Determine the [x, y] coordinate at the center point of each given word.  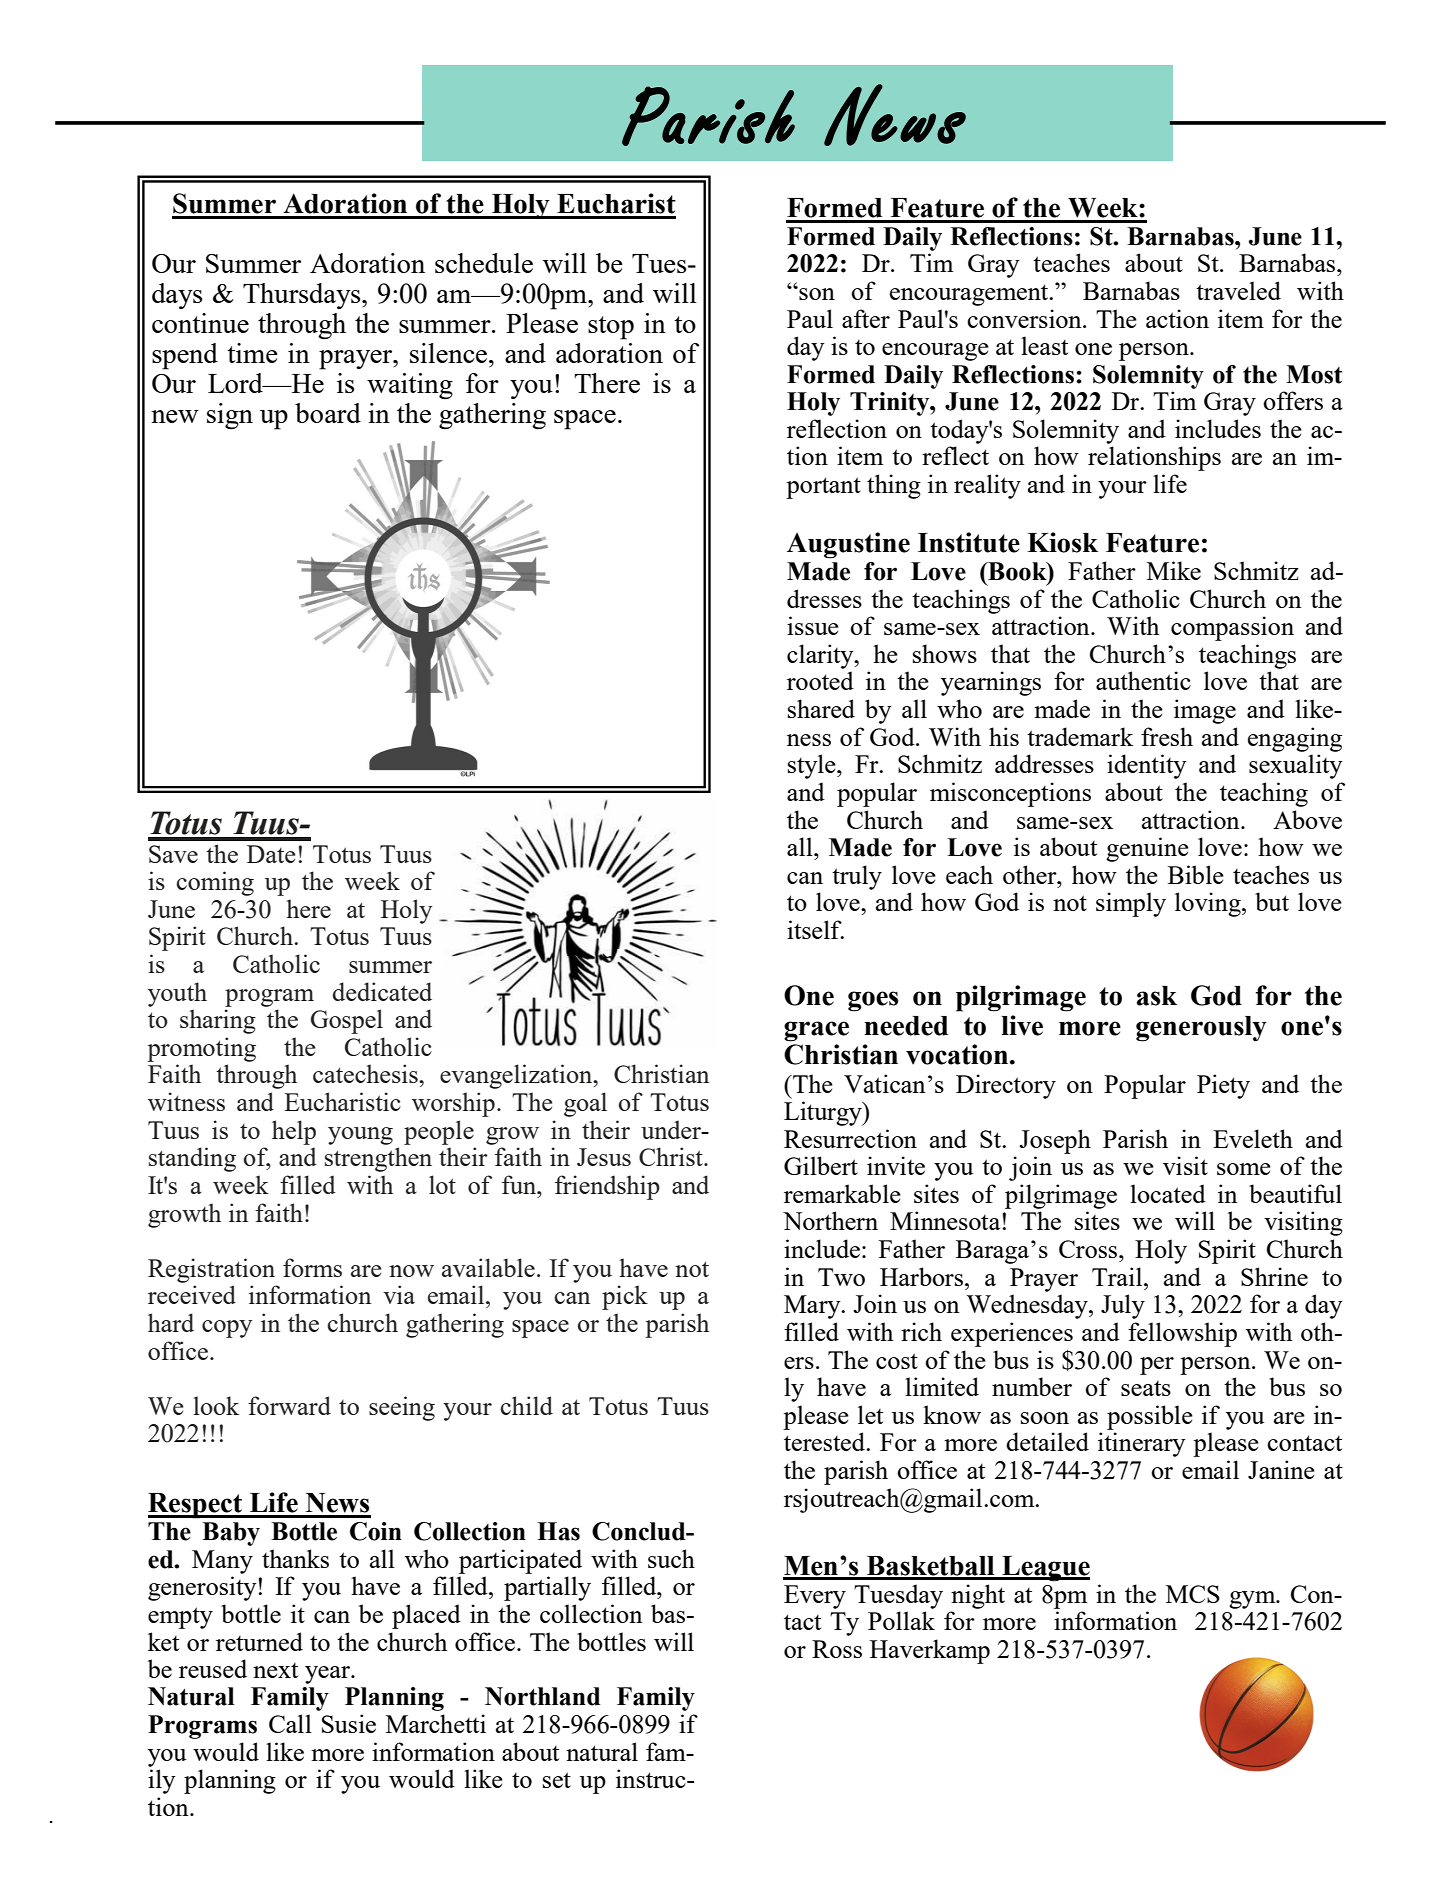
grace [816, 1031]
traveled [1238, 290]
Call [290, 1723]
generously [1201, 1029]
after [866, 318]
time [252, 353]
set [557, 1780]
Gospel [347, 1021]
